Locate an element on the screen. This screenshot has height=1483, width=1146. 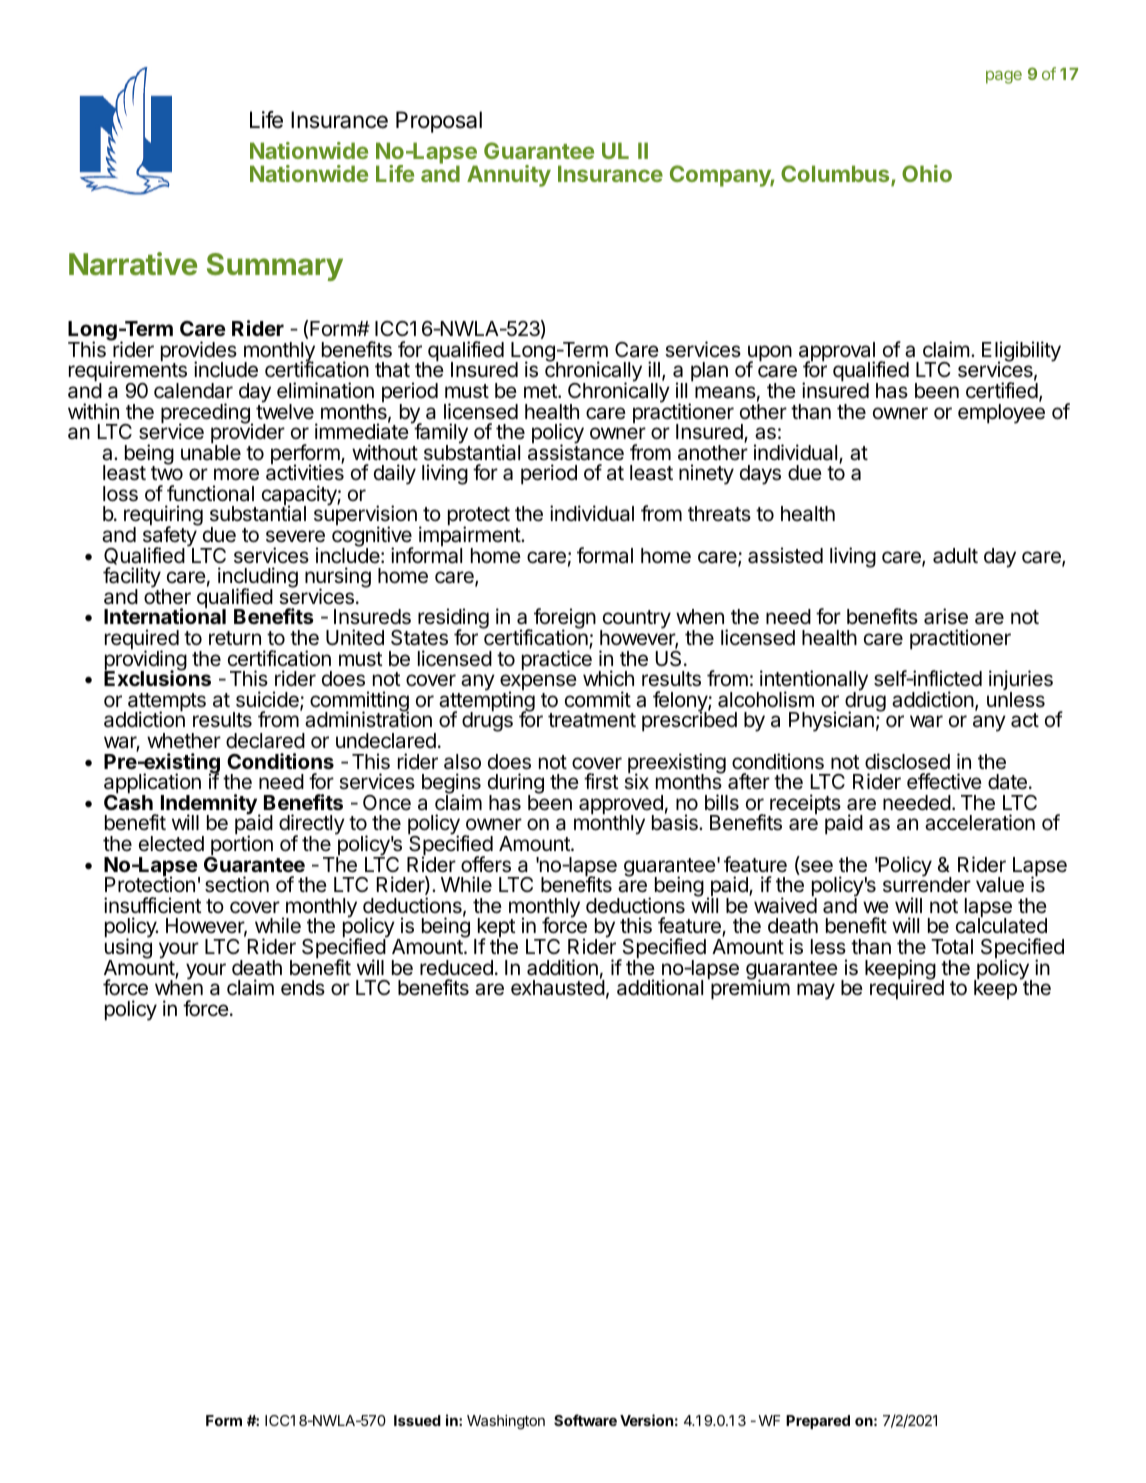
Narrative is located at coordinates (133, 264).
